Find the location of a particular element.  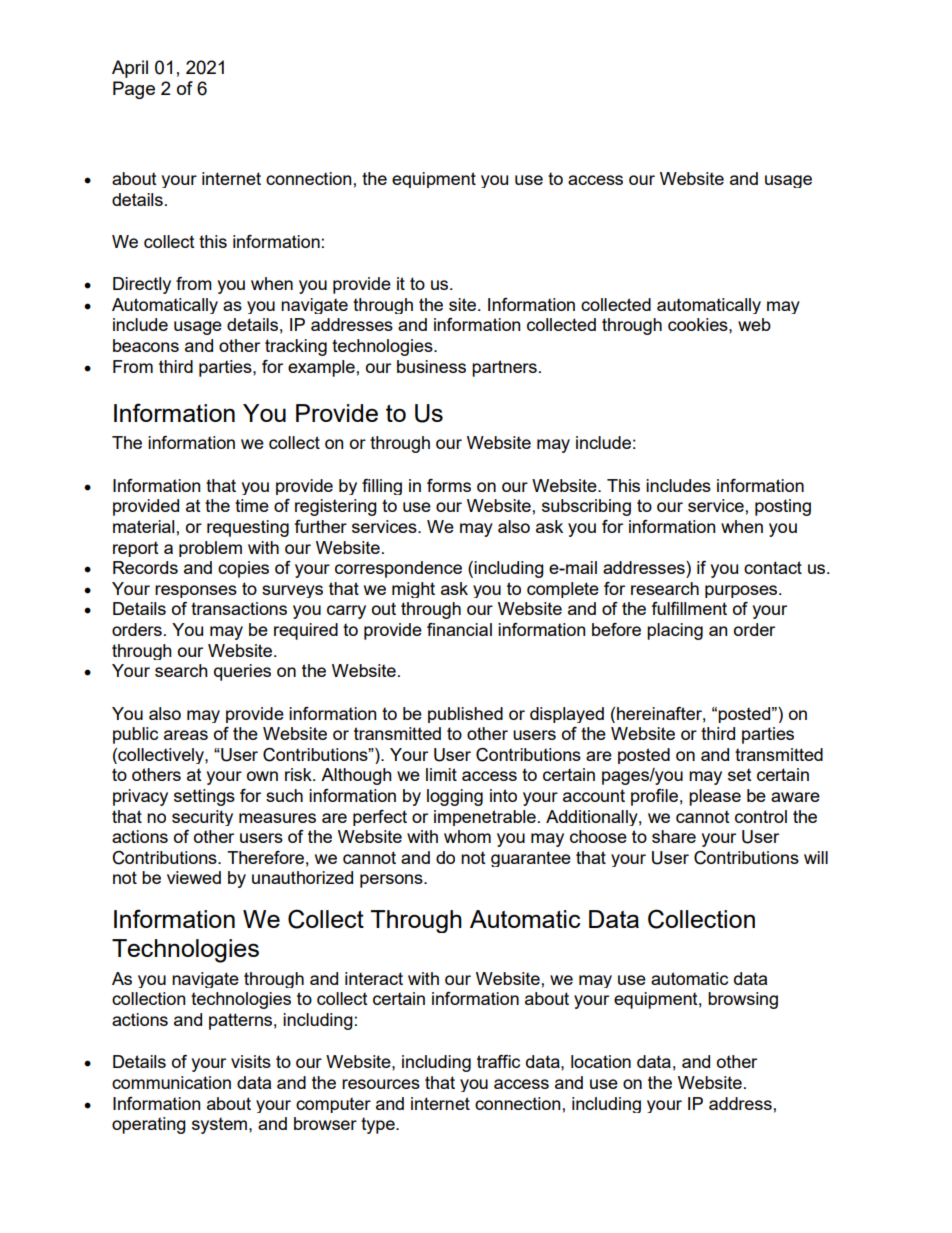

browsing is located at coordinates (743, 1000).
